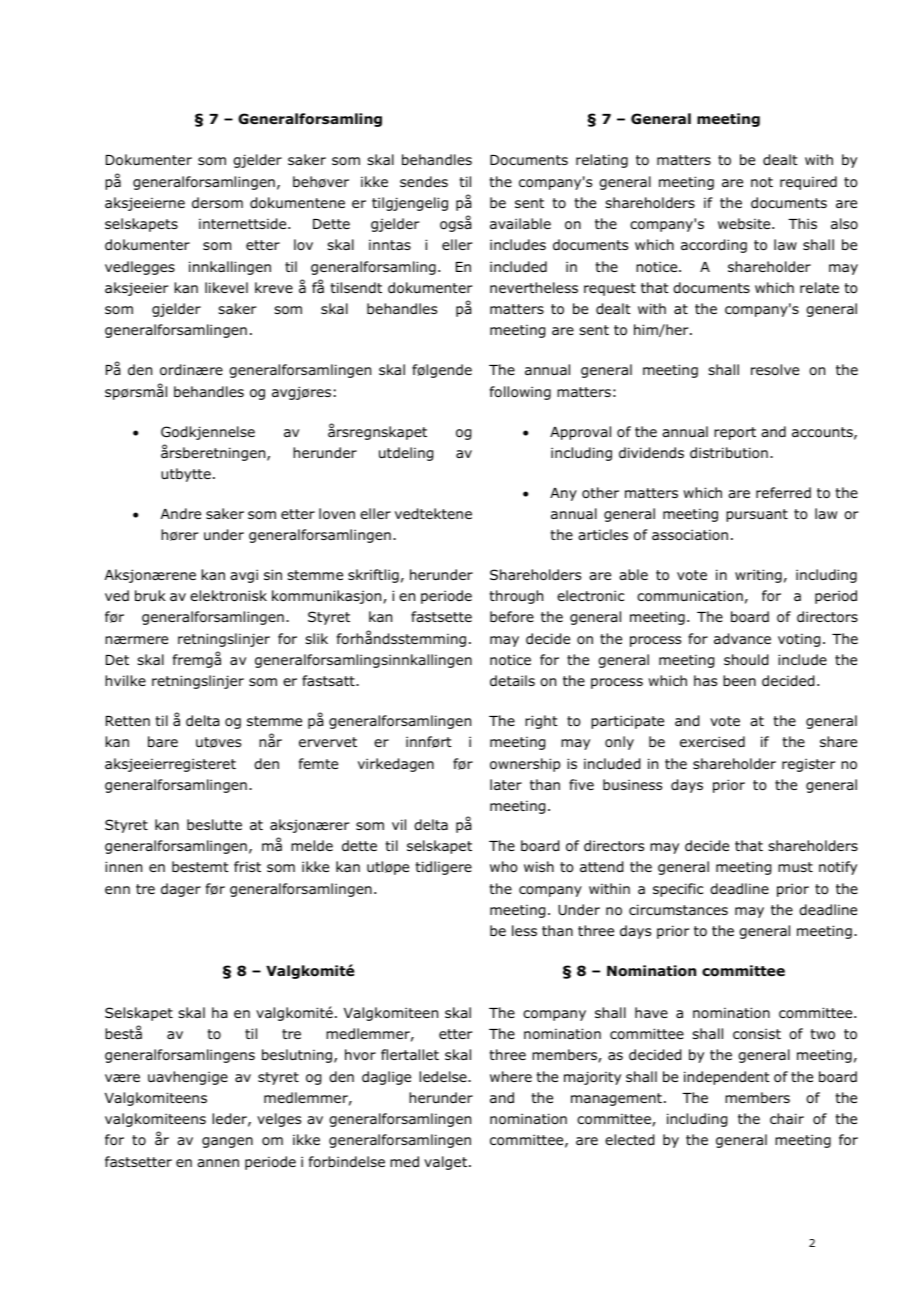 The width and height of the image is (924, 1308). I want to click on required, so click(808, 183).
